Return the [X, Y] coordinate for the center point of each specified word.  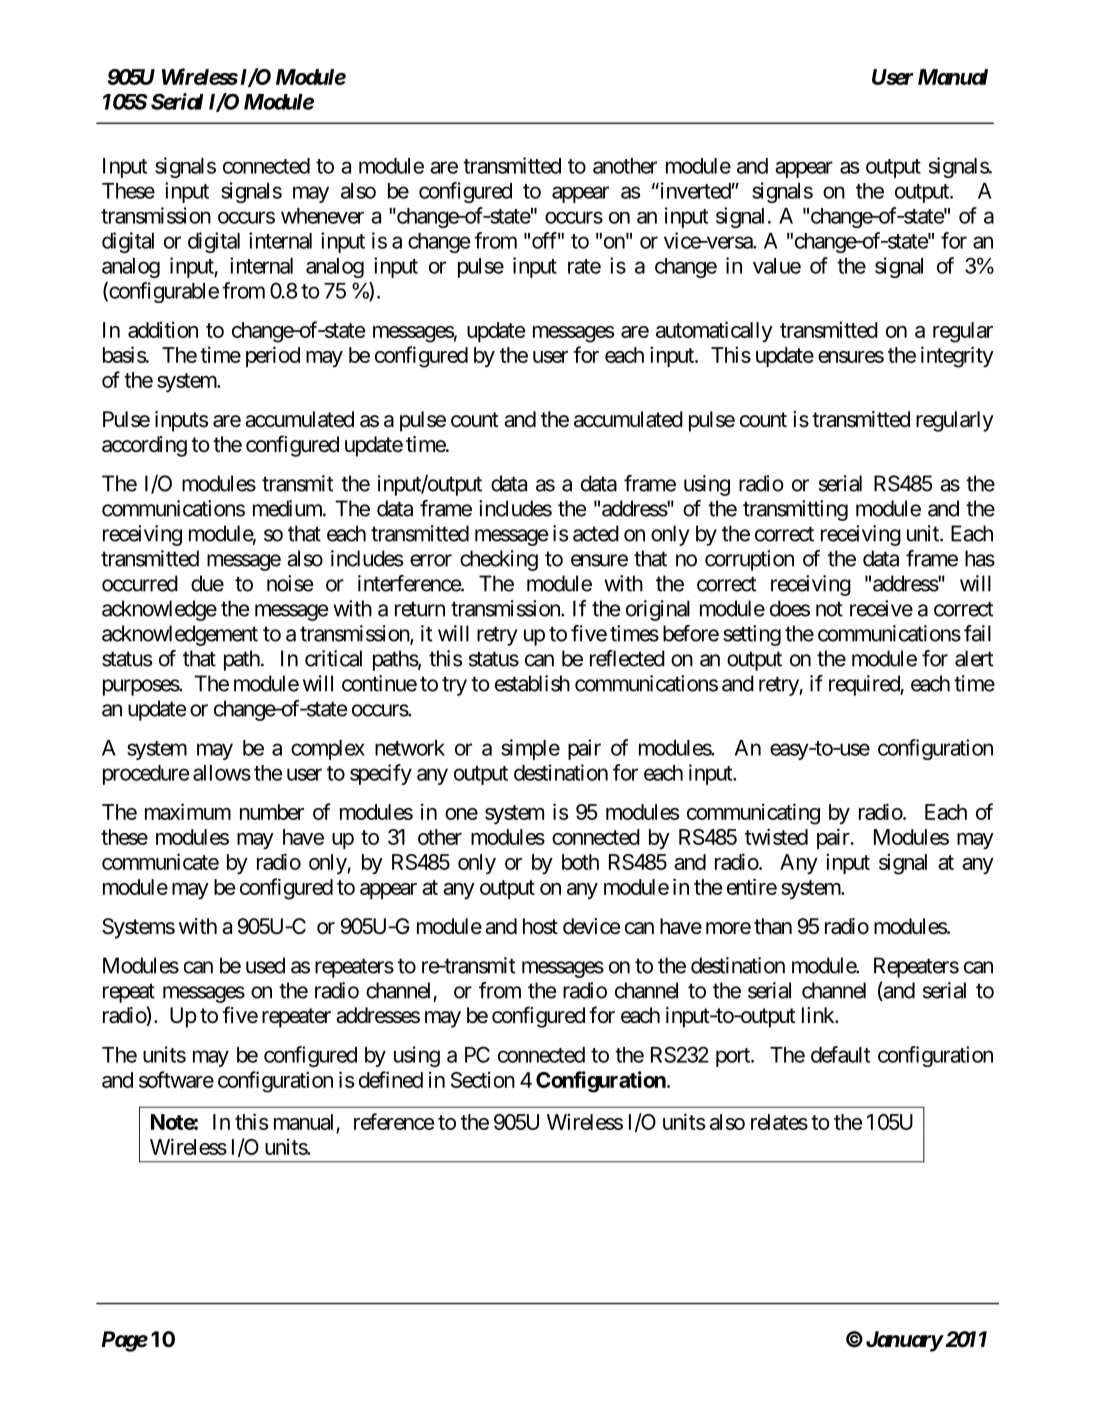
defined [391, 1079]
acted [596, 533]
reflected [627, 658]
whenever [322, 216]
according [144, 446]
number [272, 812]
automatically [714, 331]
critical [333, 658]
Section [483, 1079]
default [840, 1054]
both [580, 862]
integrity [957, 357]
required [865, 685]
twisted [776, 836]
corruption [749, 560]
